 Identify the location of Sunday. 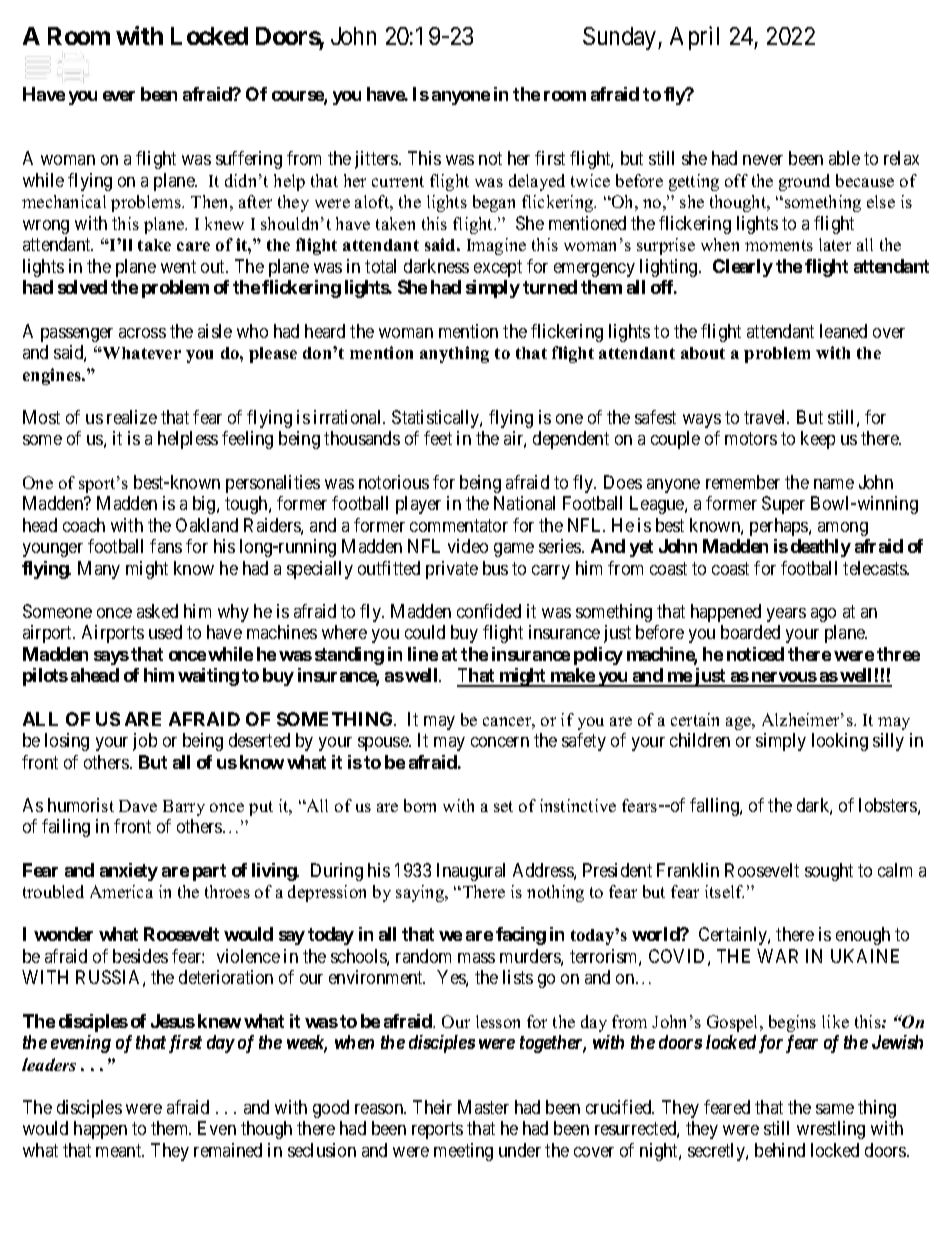
(621, 38).
